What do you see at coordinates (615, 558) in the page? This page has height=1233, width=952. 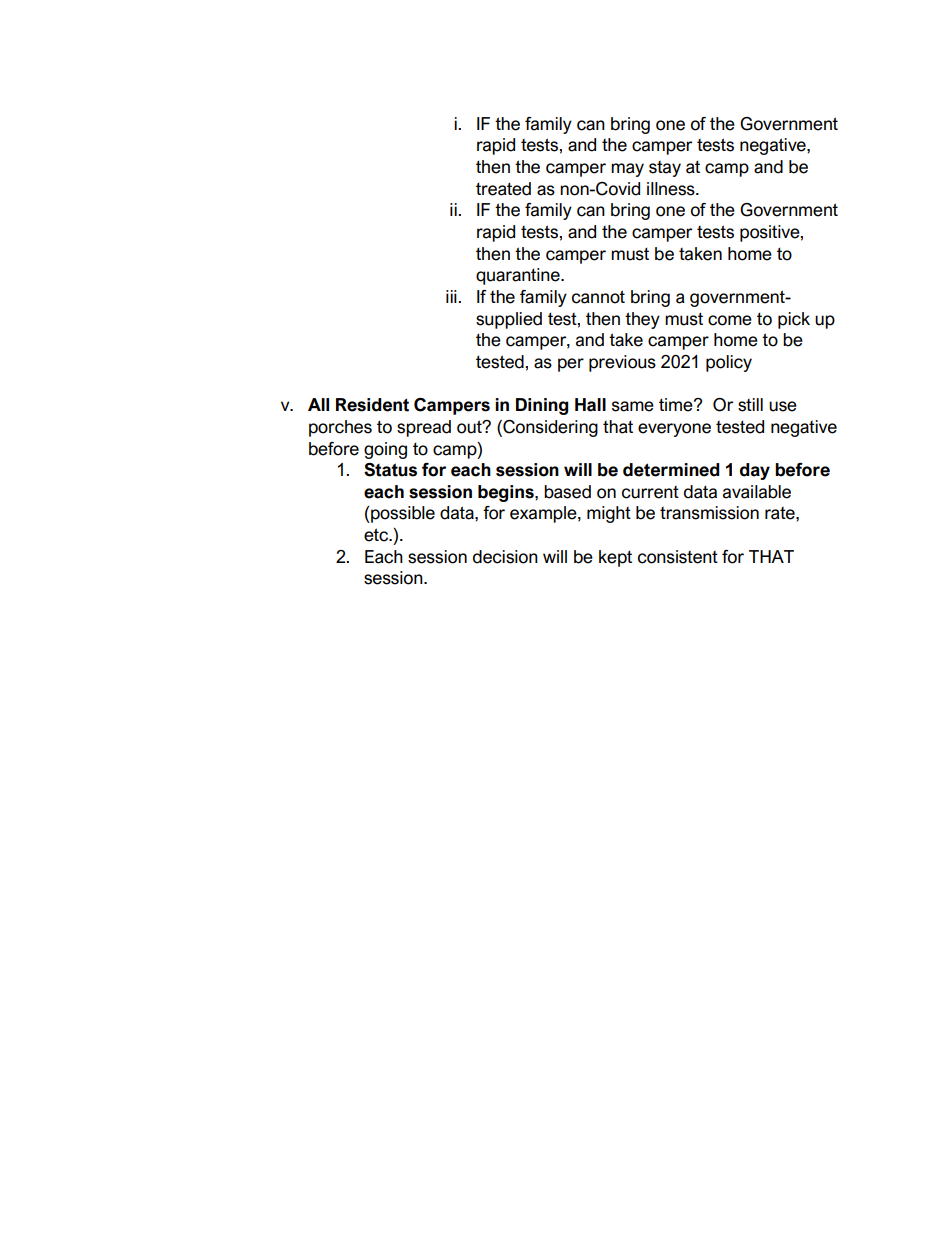 I see `kept` at bounding box center [615, 558].
